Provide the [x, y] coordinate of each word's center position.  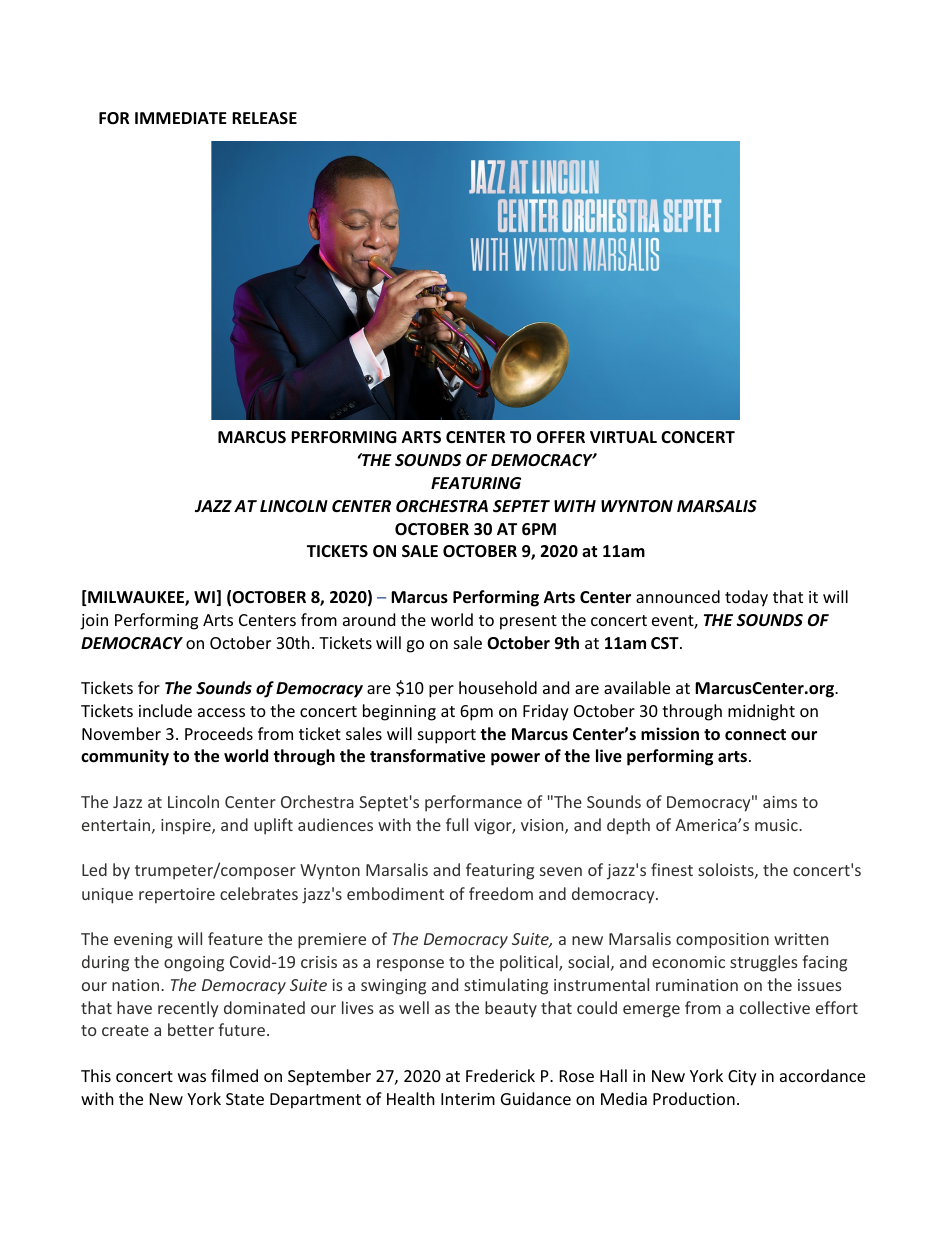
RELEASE [264, 118]
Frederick [500, 1075]
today [746, 598]
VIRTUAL [623, 437]
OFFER [561, 437]
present [528, 622]
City [742, 1078]
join [94, 622]
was [192, 1077]
